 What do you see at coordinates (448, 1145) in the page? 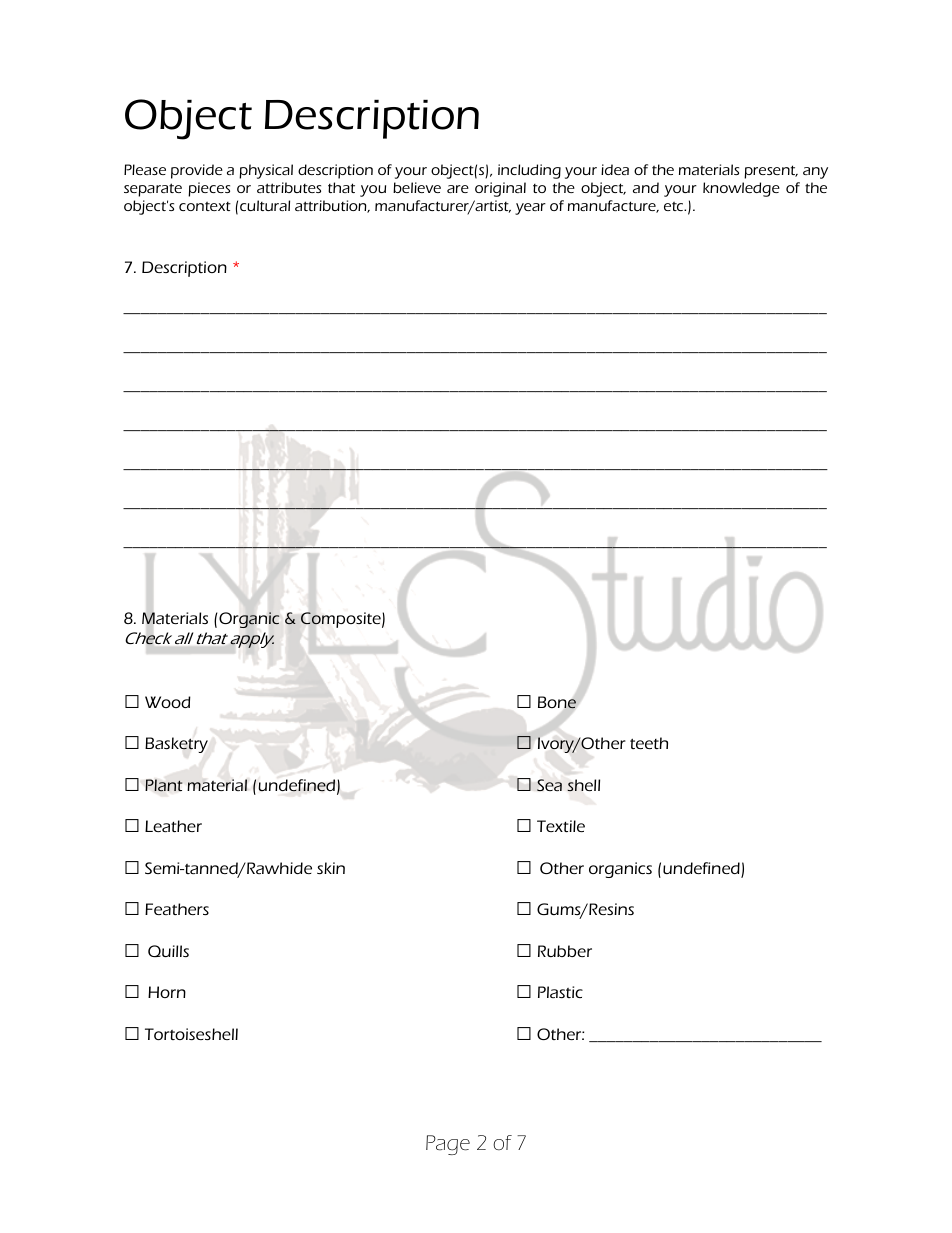
I see `Page` at bounding box center [448, 1145].
